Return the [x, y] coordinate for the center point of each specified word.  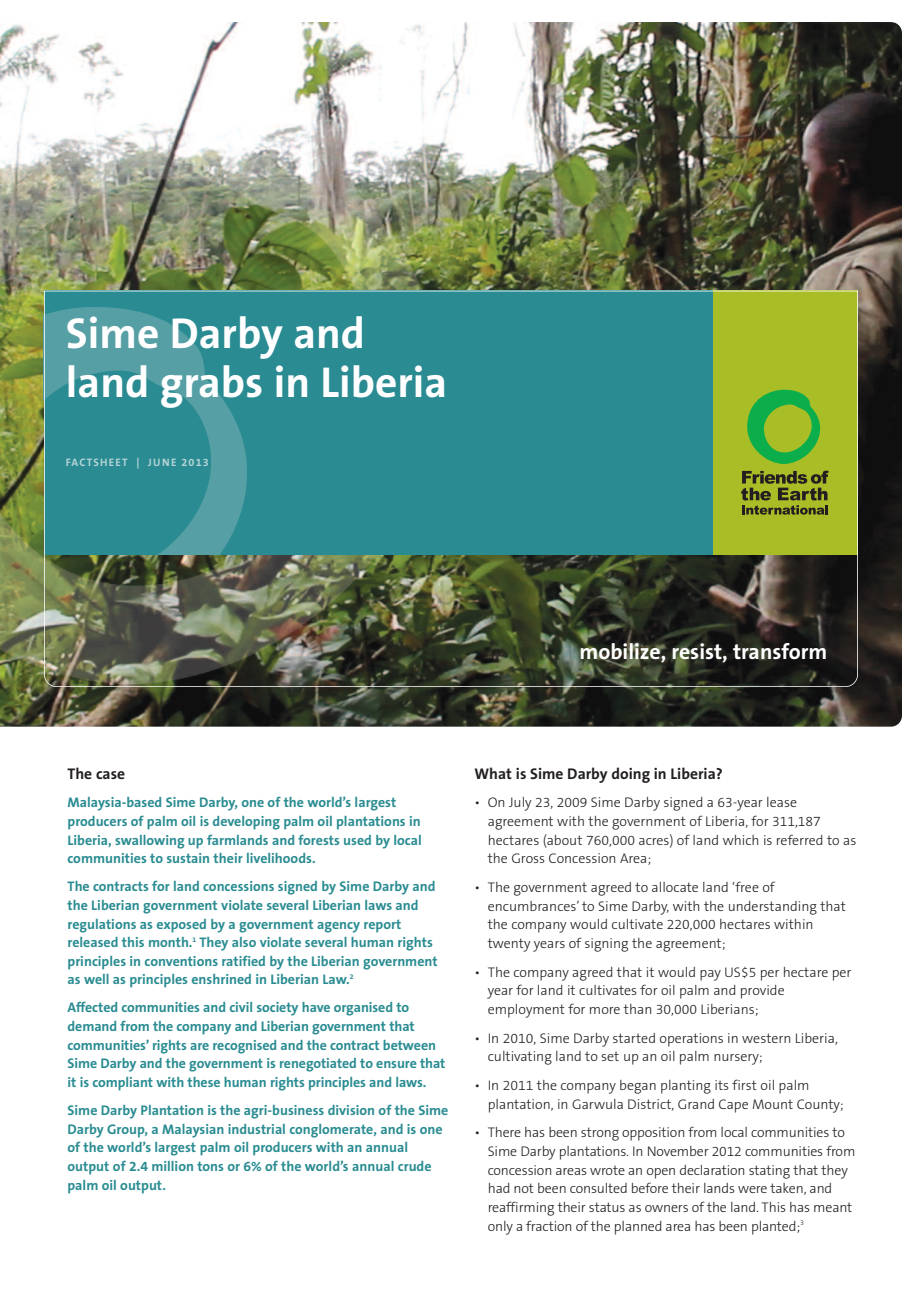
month [169, 942]
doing [630, 775]
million [172, 1166]
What [493, 773]
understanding [773, 908]
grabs [211, 386]
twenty [509, 945]
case [110, 775]
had [499, 1188]
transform [779, 650]
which [740, 840]
